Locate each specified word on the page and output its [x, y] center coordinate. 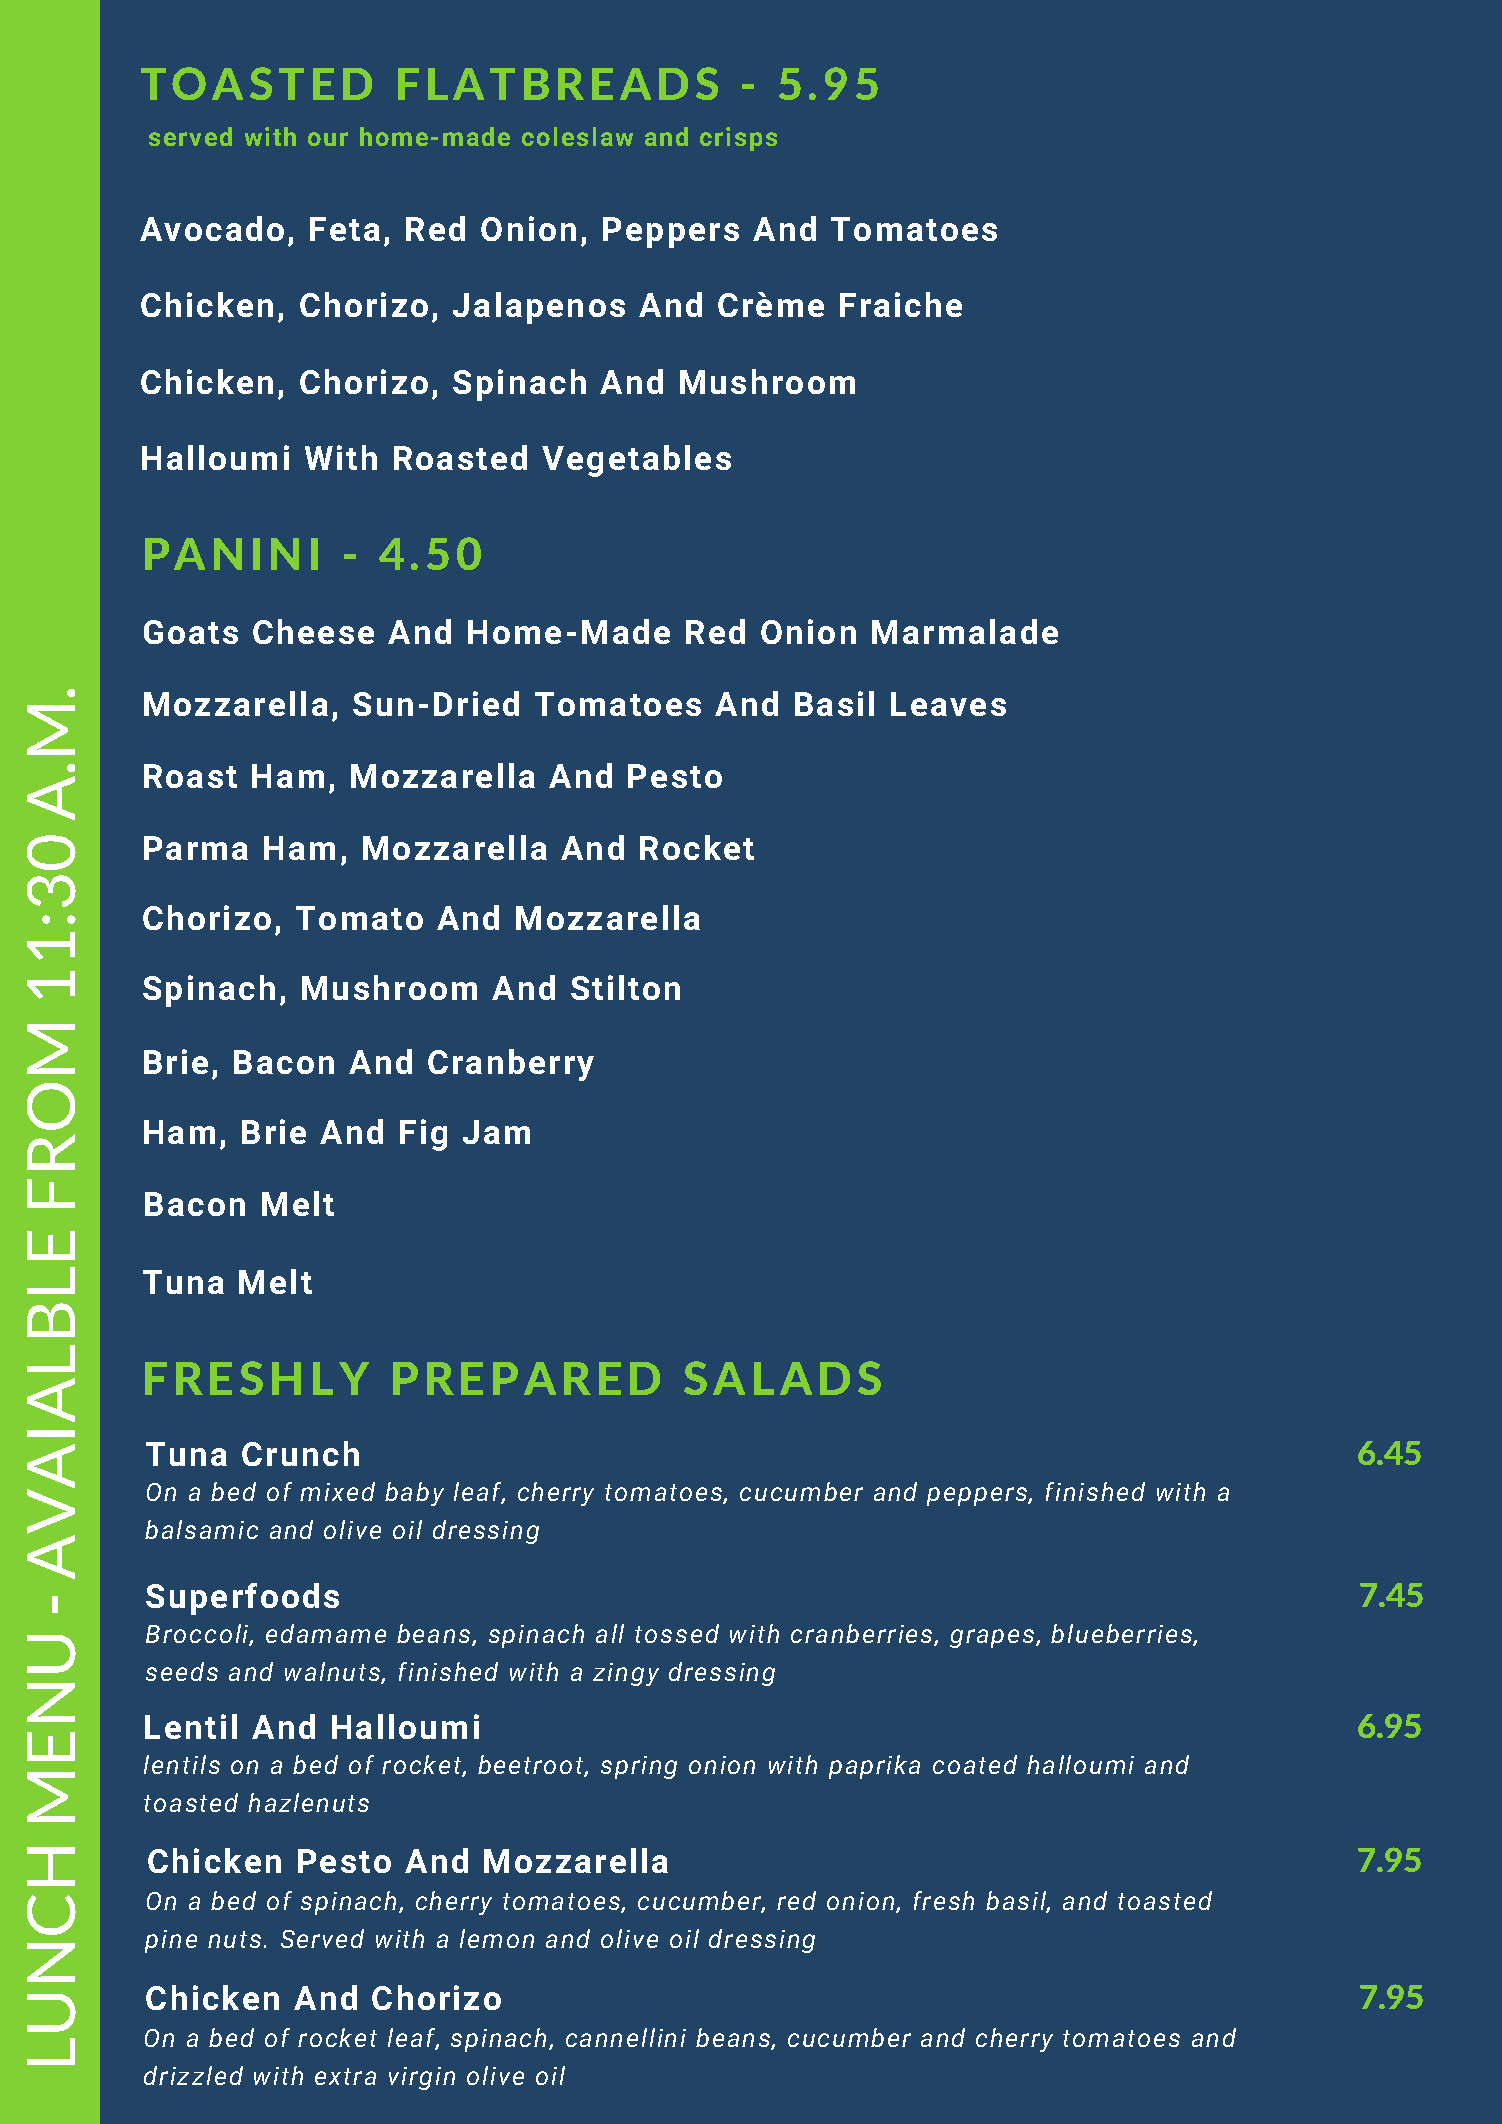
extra [345, 2076]
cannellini [626, 2037]
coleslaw [577, 136]
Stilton [625, 987]
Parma [196, 848]
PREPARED [526, 1378]
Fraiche [901, 304]
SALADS [782, 1378]
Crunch [300, 1453]
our [328, 139]
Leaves [948, 704]
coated [975, 1764]
